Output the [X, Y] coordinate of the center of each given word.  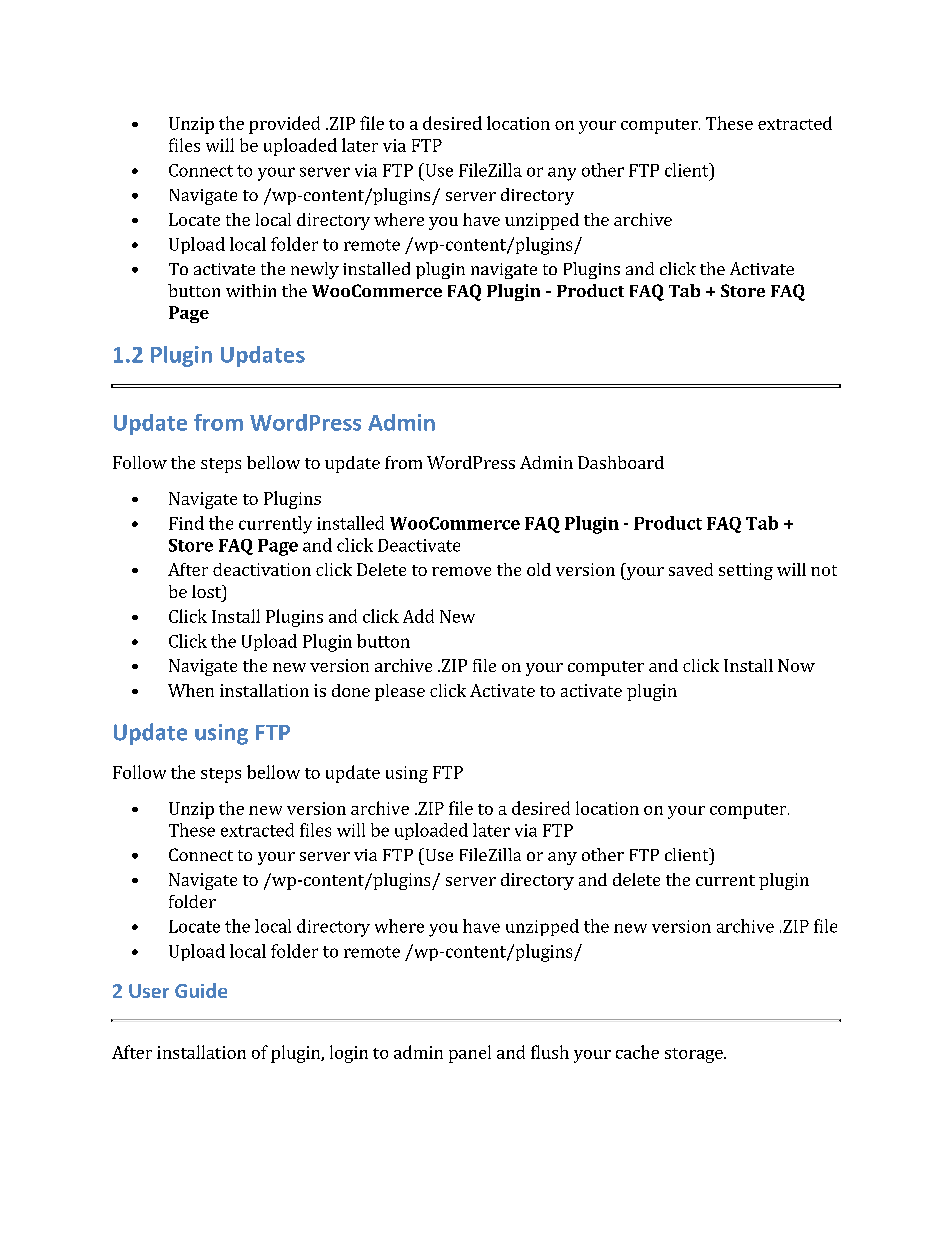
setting [746, 571]
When [191, 690]
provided [284, 125]
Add [418, 616]
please [400, 692]
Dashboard [621, 462]
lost [207, 591]
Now [796, 665]
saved [691, 569]
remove [461, 571]
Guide [201, 990]
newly [315, 270]
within [251, 290]
